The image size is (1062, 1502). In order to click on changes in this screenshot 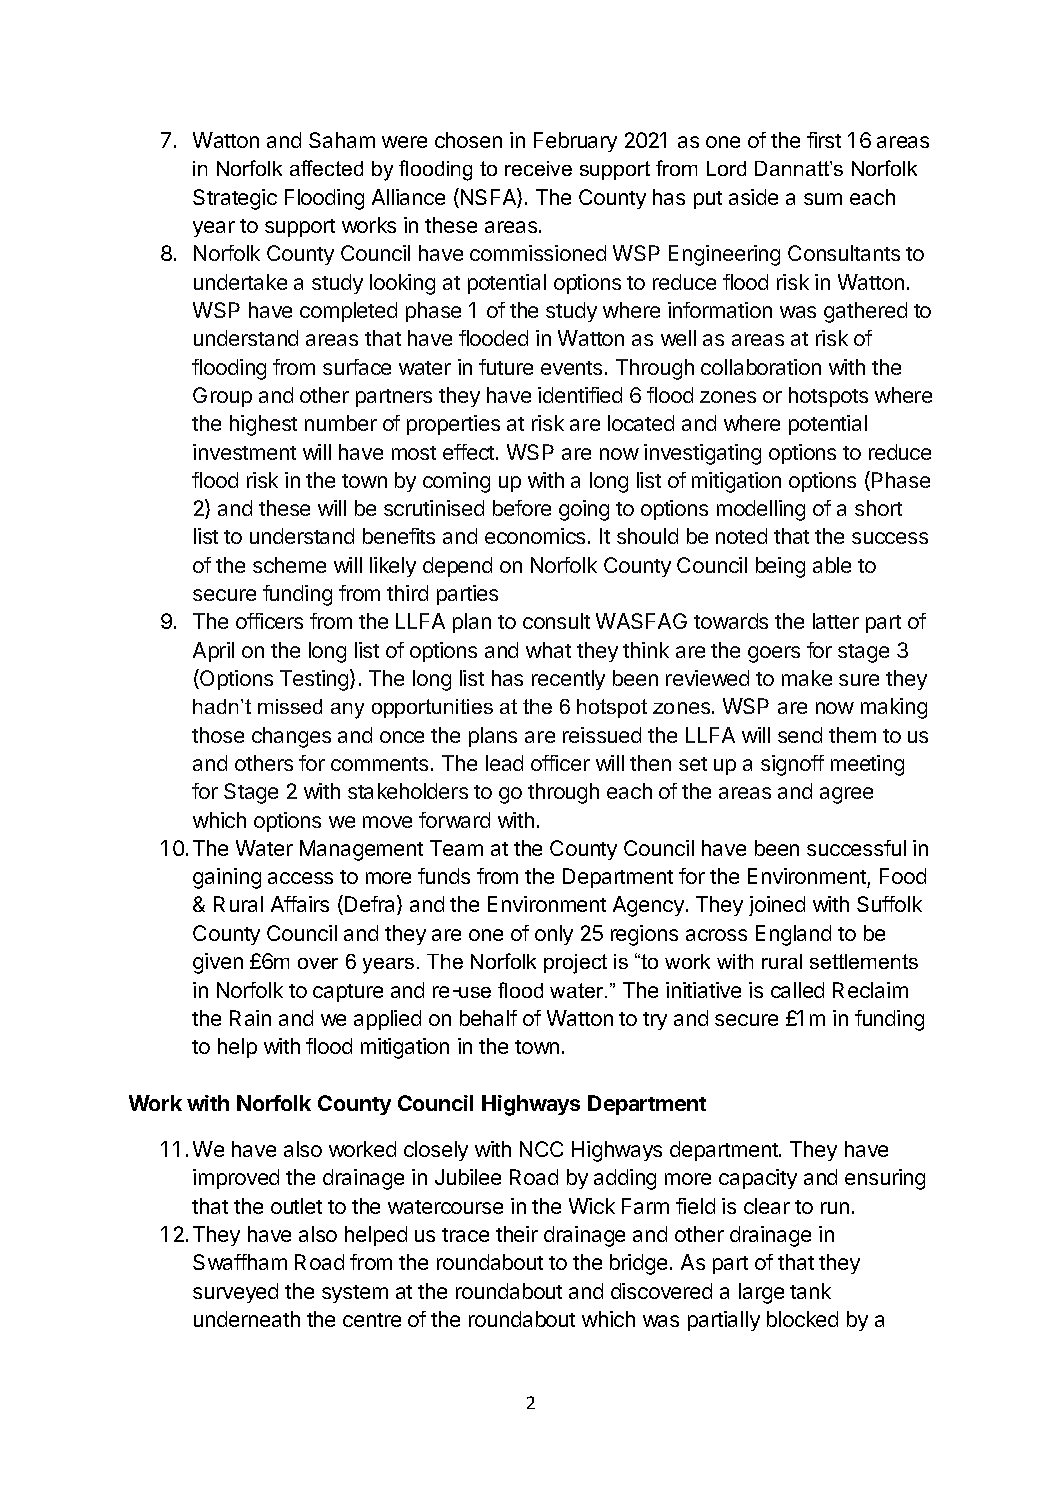, I will do `click(291, 737)`.
